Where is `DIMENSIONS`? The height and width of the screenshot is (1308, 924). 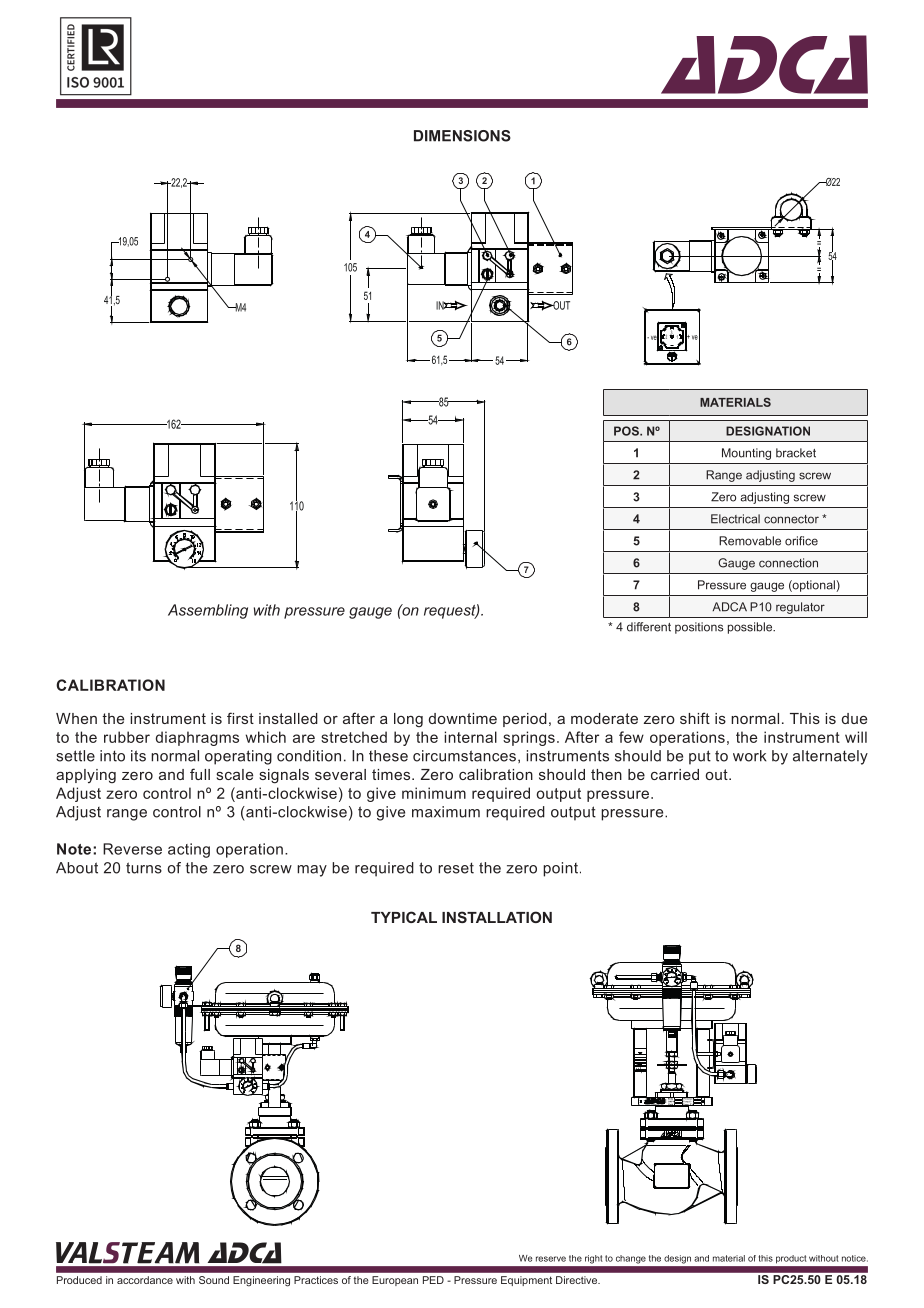 DIMENSIONS is located at coordinates (462, 136).
